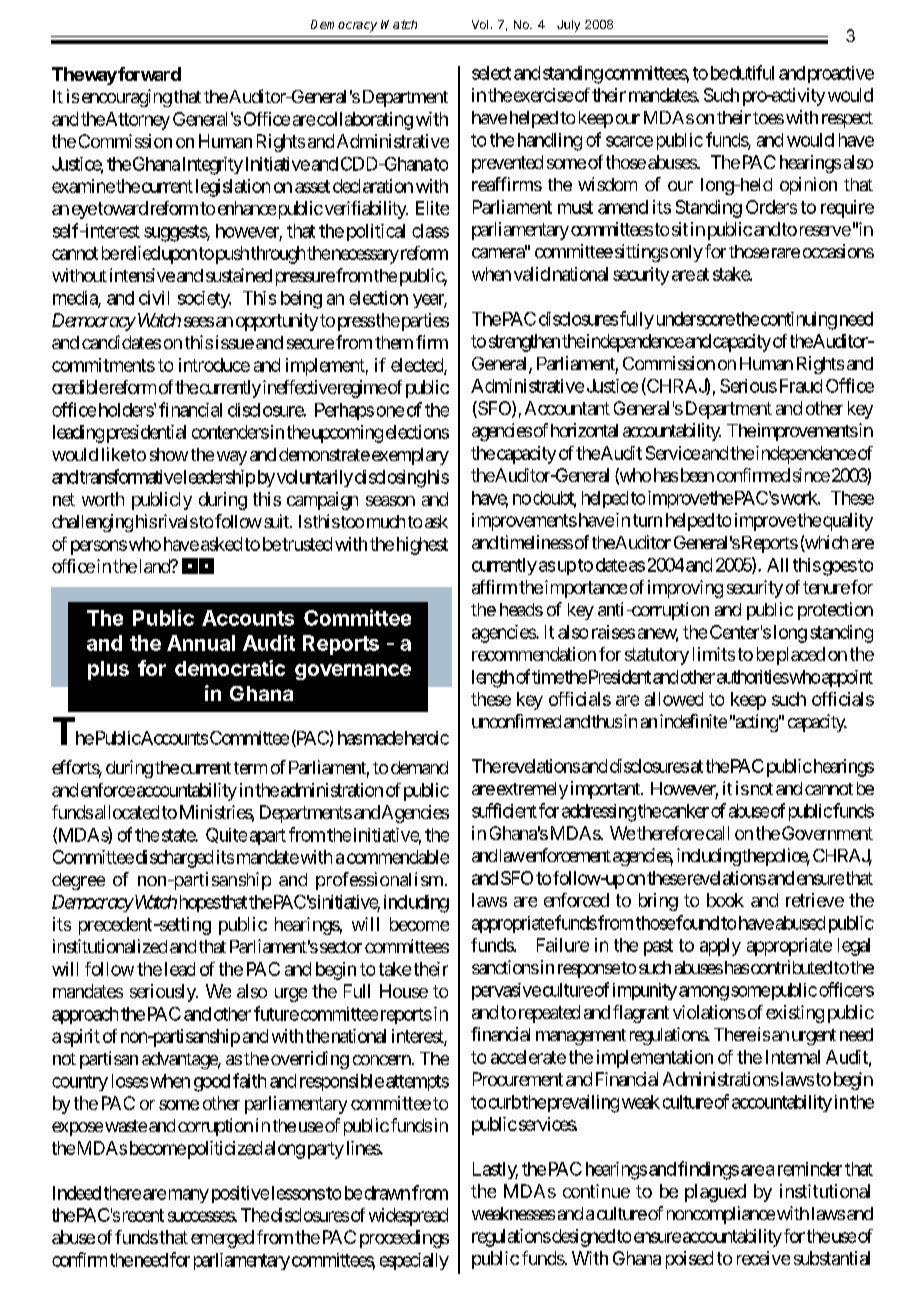 The width and height of the screenshot is (924, 1308). I want to click on forward, so click(148, 74).
